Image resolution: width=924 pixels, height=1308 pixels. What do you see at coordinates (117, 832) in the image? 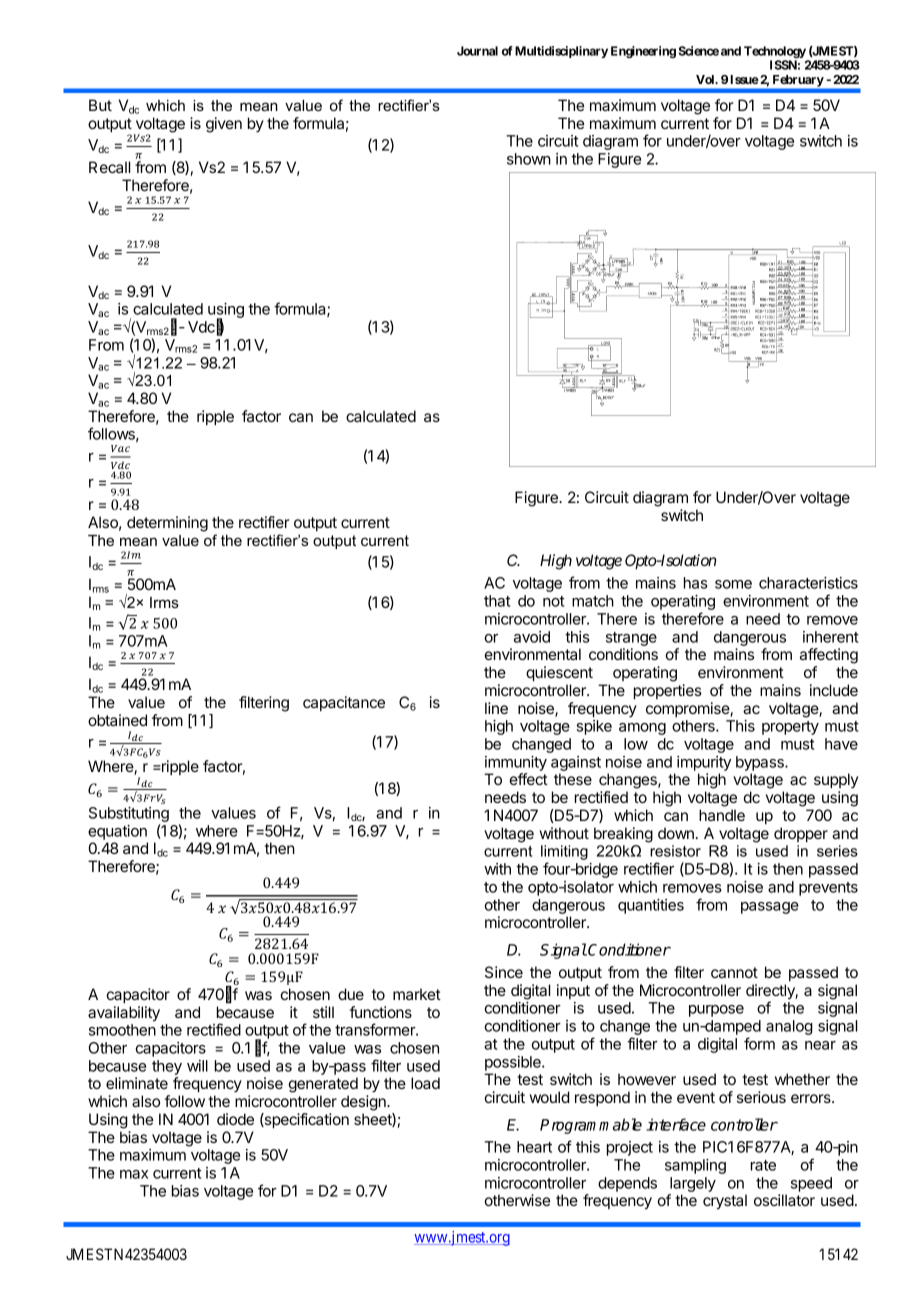
I see `equation` at bounding box center [117, 832].
